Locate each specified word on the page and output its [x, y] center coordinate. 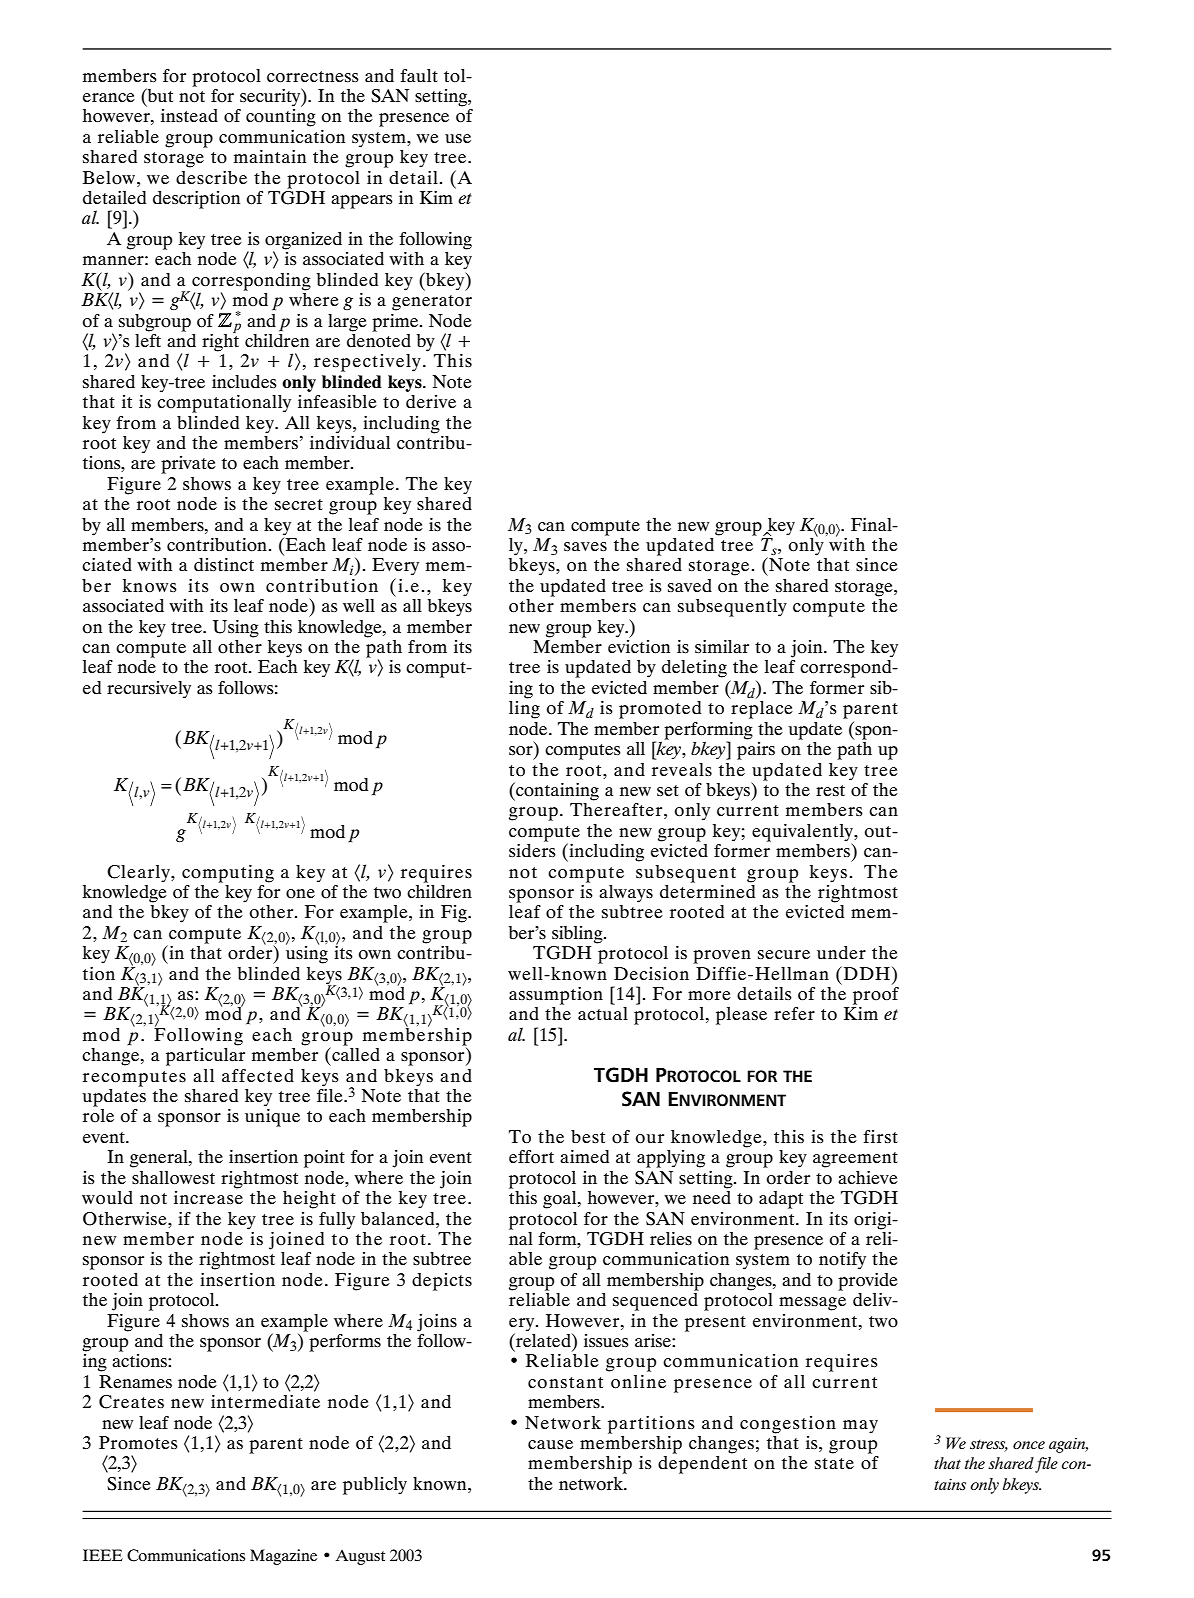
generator [432, 303]
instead [189, 115]
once [1029, 1445]
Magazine [283, 1557]
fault [419, 75]
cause [550, 1444]
